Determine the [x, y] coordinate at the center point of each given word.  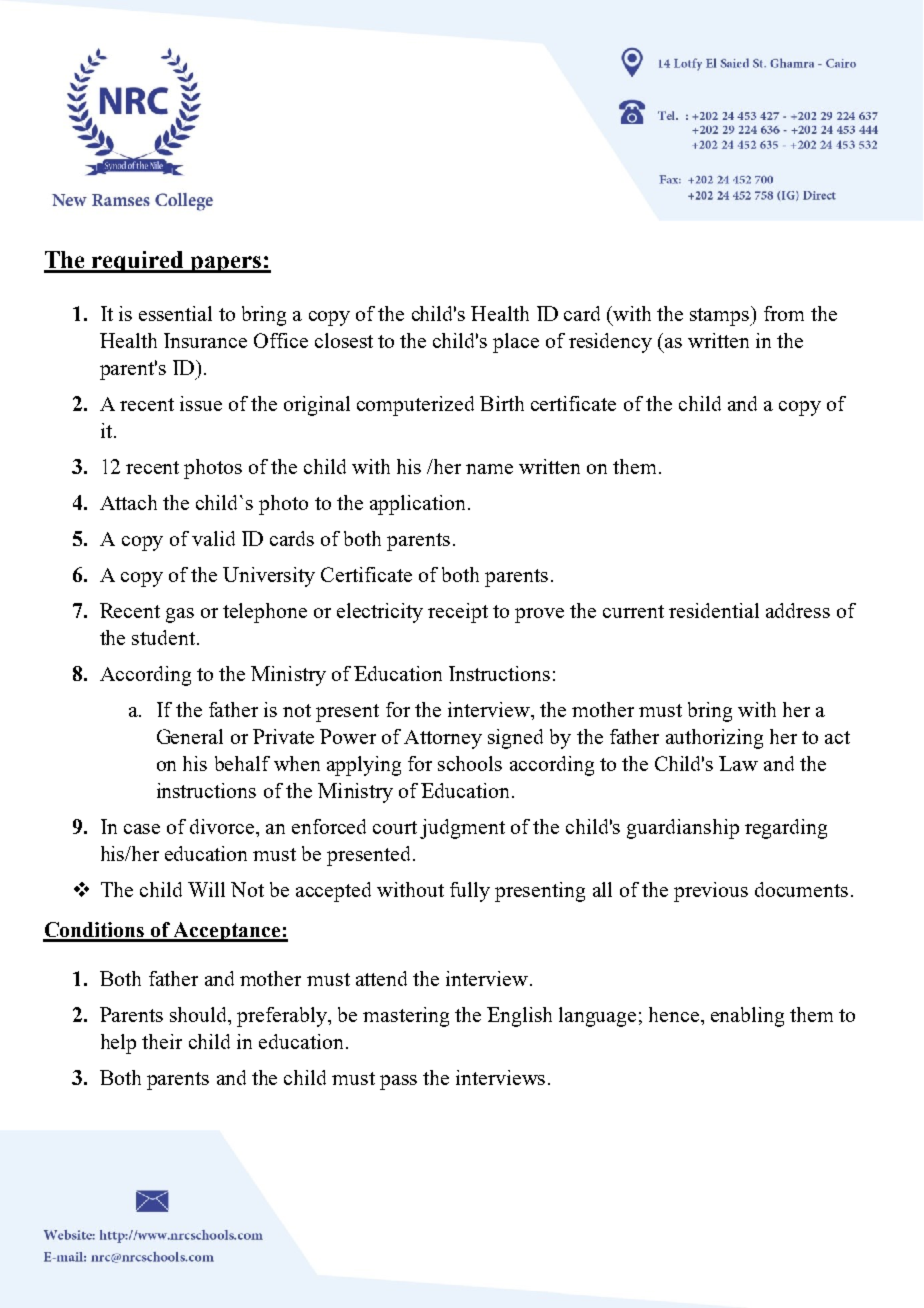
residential [714, 610]
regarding [786, 829]
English [519, 1017]
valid [213, 538]
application [417, 505]
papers [225, 264]
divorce [223, 826]
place [516, 343]
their [162, 1041]
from [784, 313]
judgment [462, 829]
